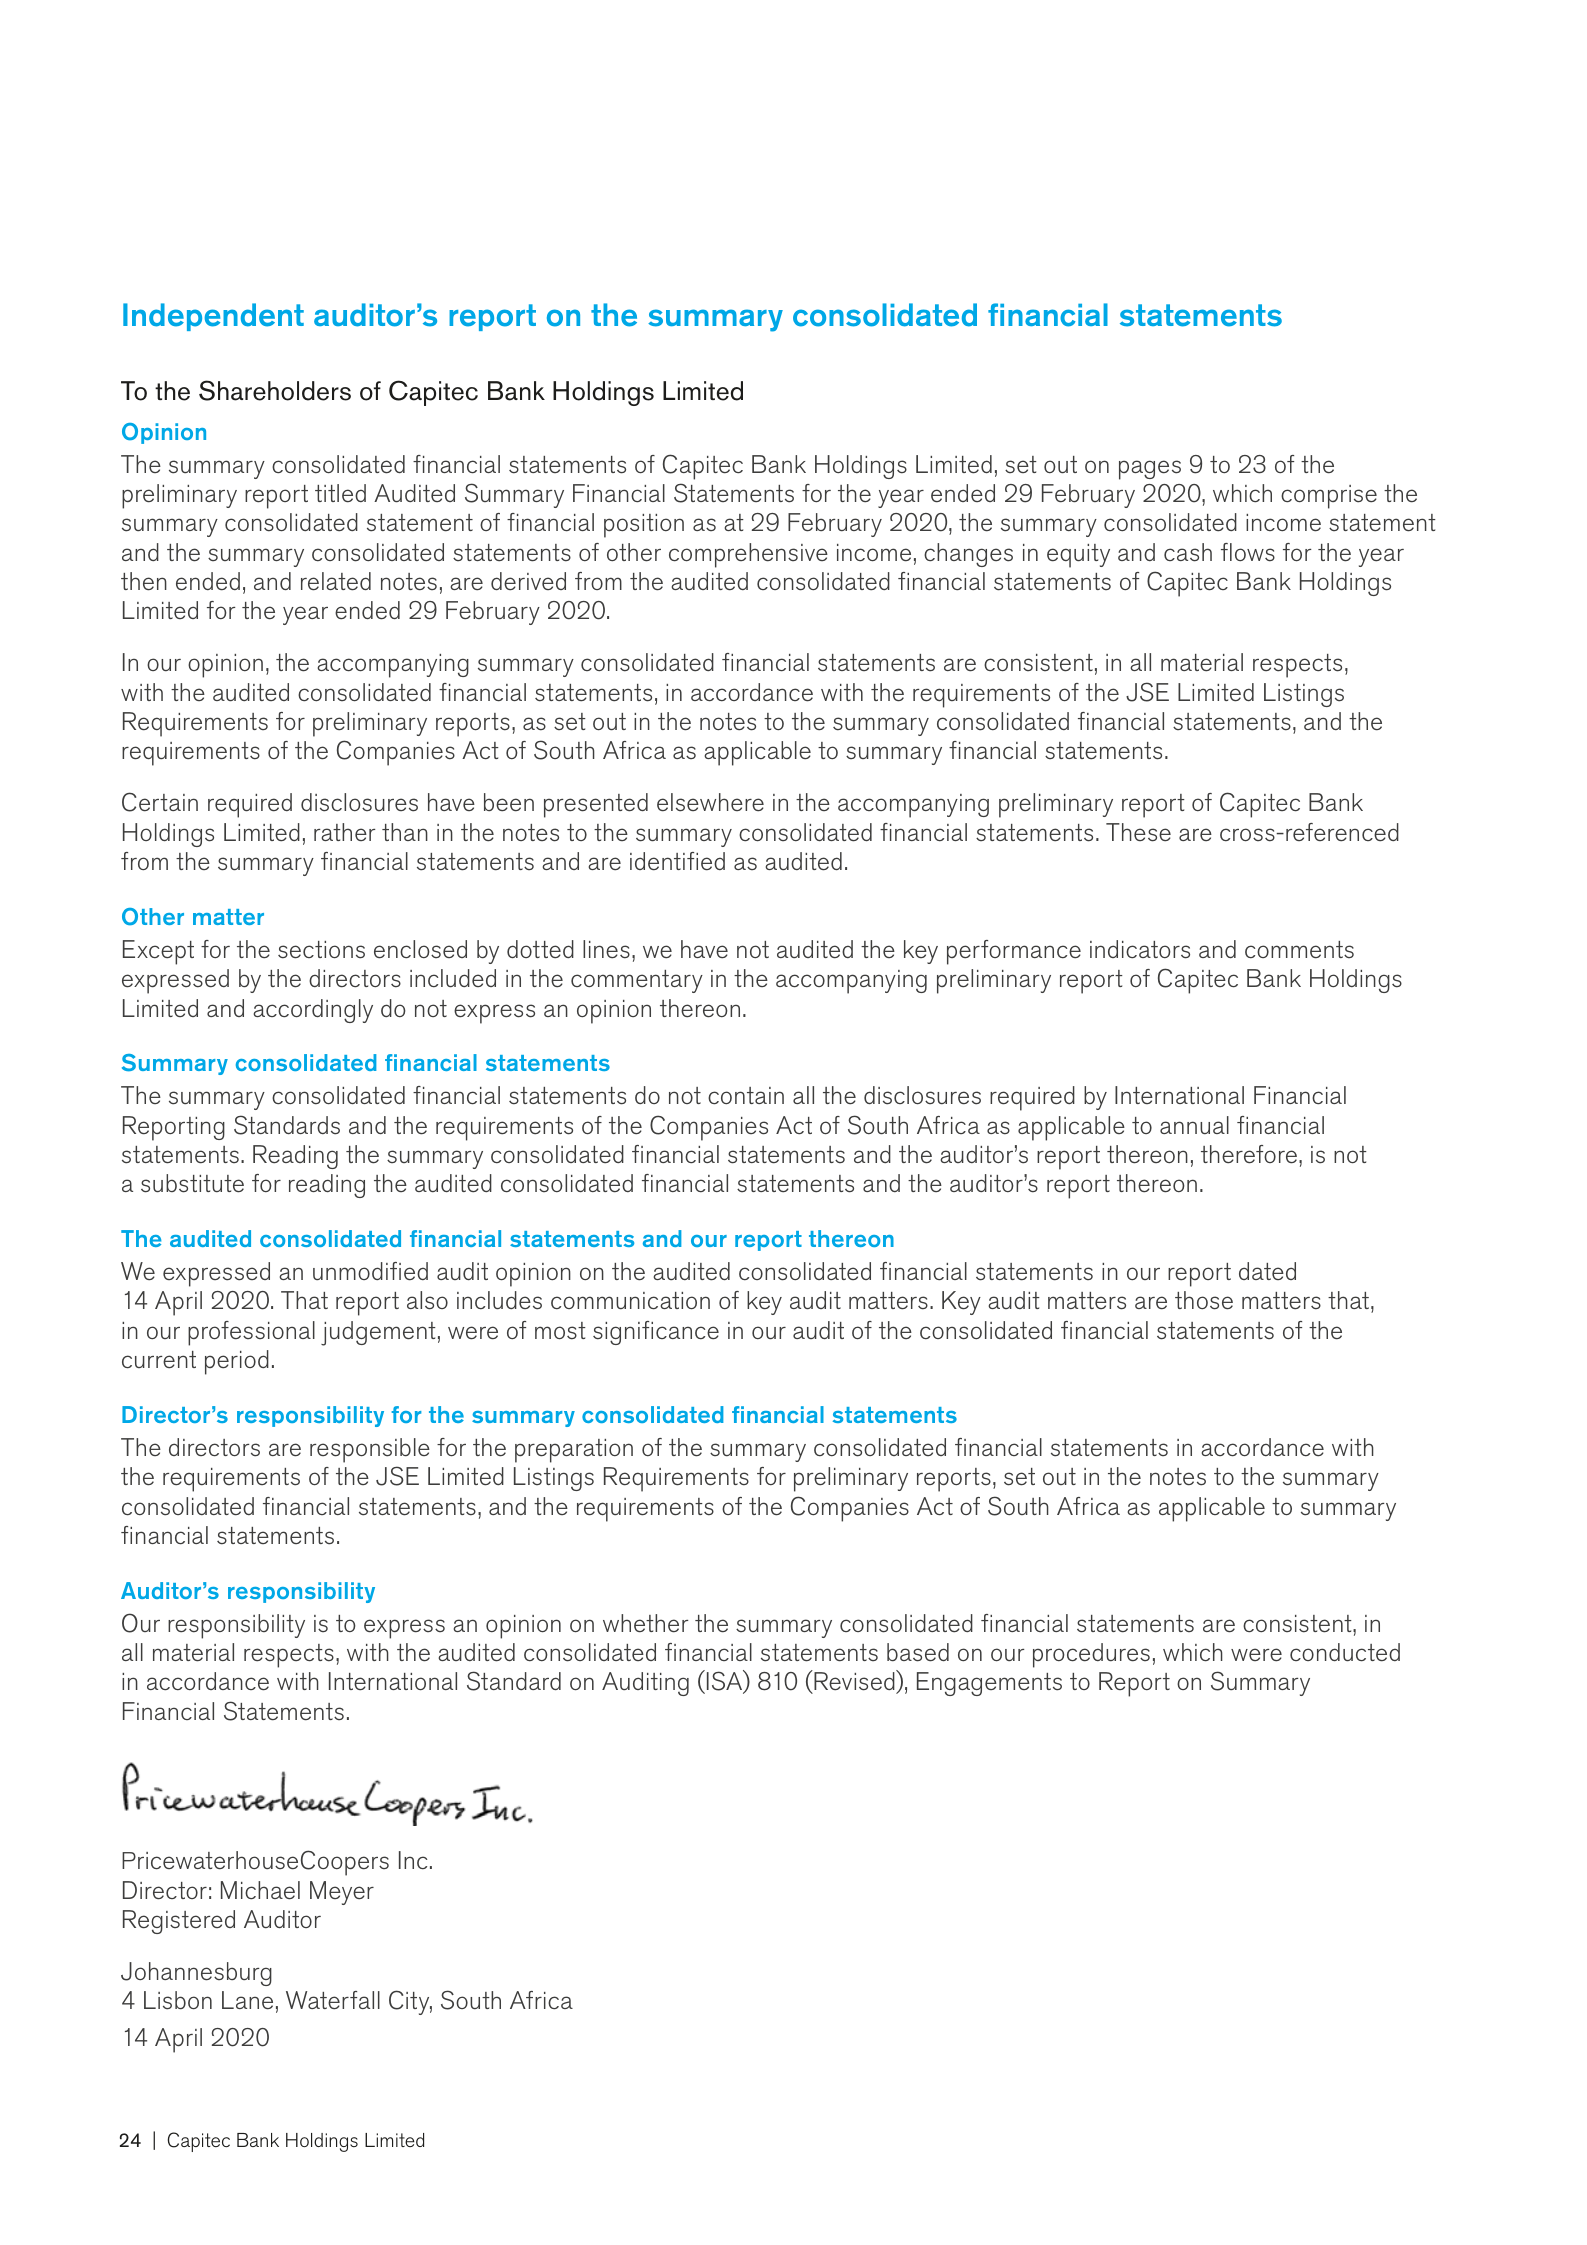  Describe the element at coordinates (1188, 552) in the screenshot. I see `cash` at that location.
